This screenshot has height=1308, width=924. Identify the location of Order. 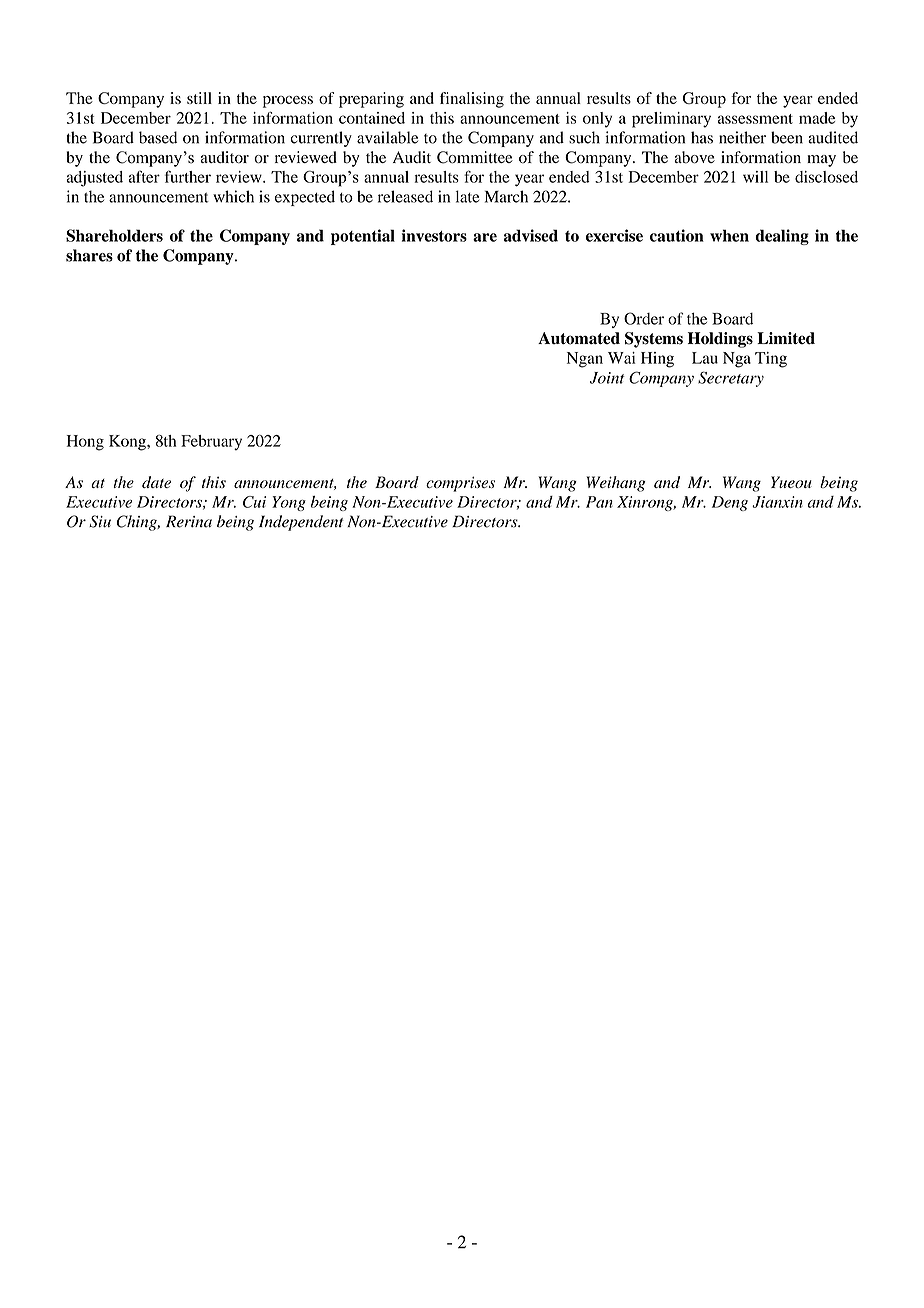
(644, 318).
